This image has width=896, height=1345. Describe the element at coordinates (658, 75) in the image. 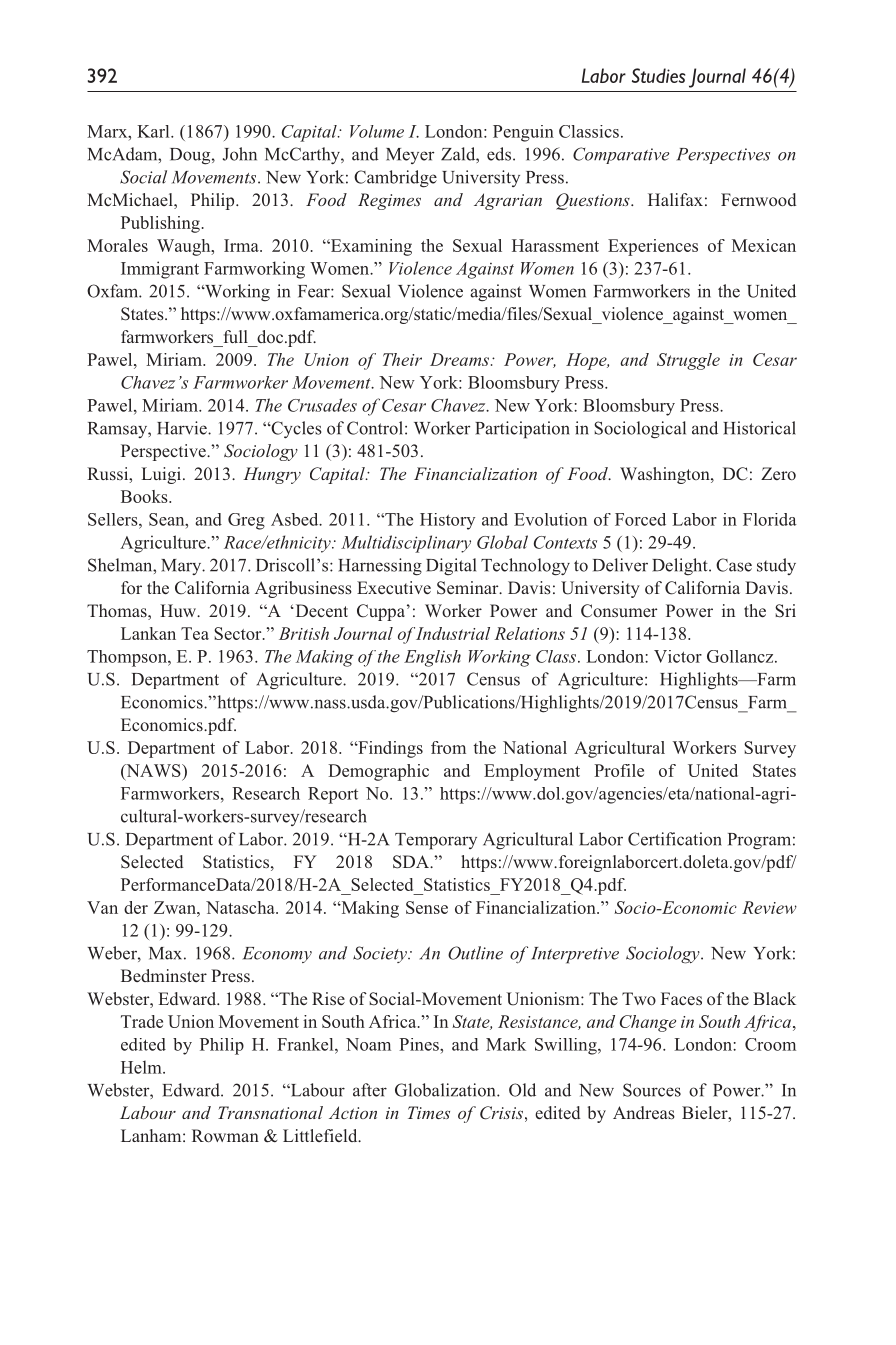

I see `Studies` at that location.
